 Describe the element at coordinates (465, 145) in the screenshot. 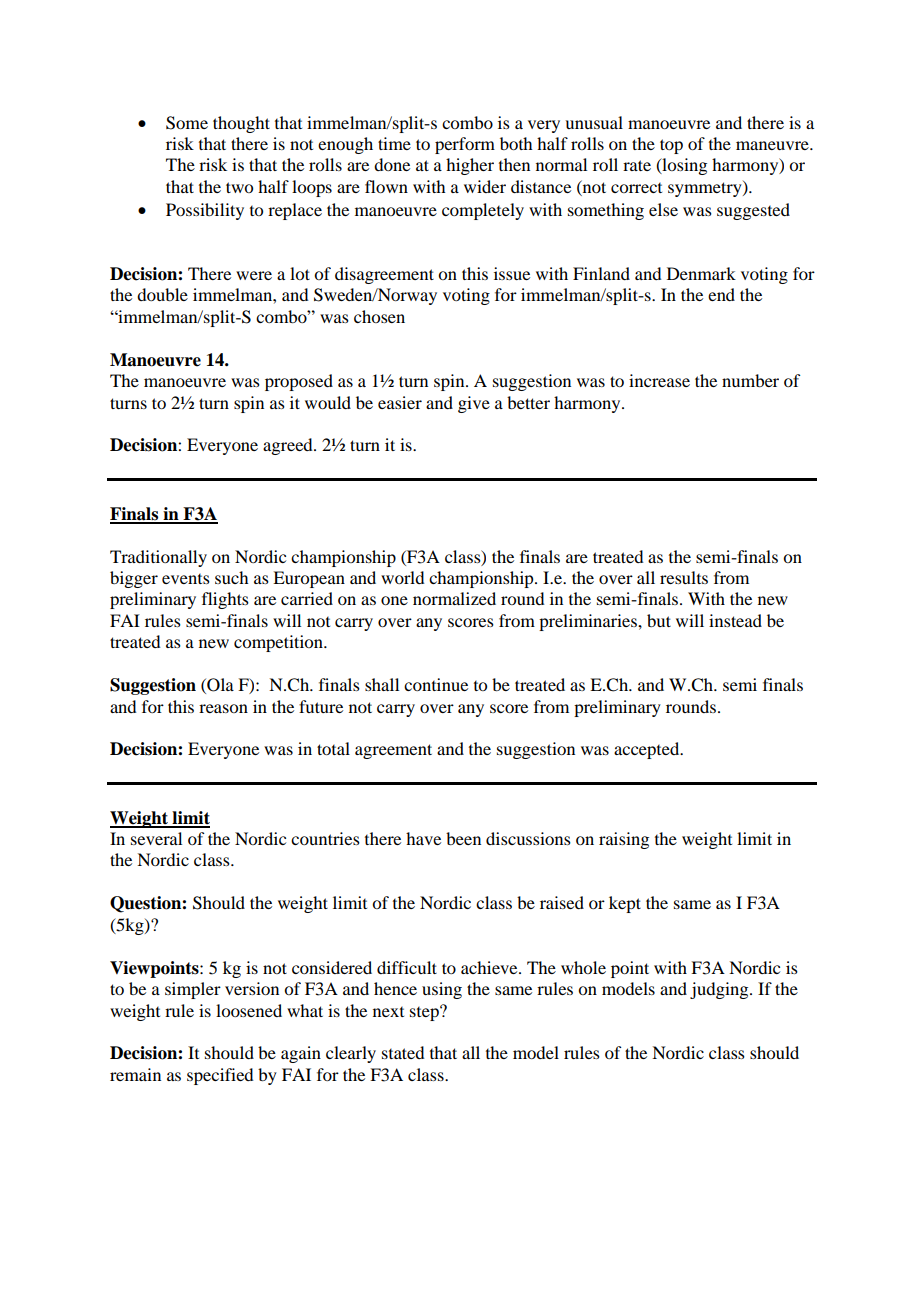

I see `perform` at that location.
